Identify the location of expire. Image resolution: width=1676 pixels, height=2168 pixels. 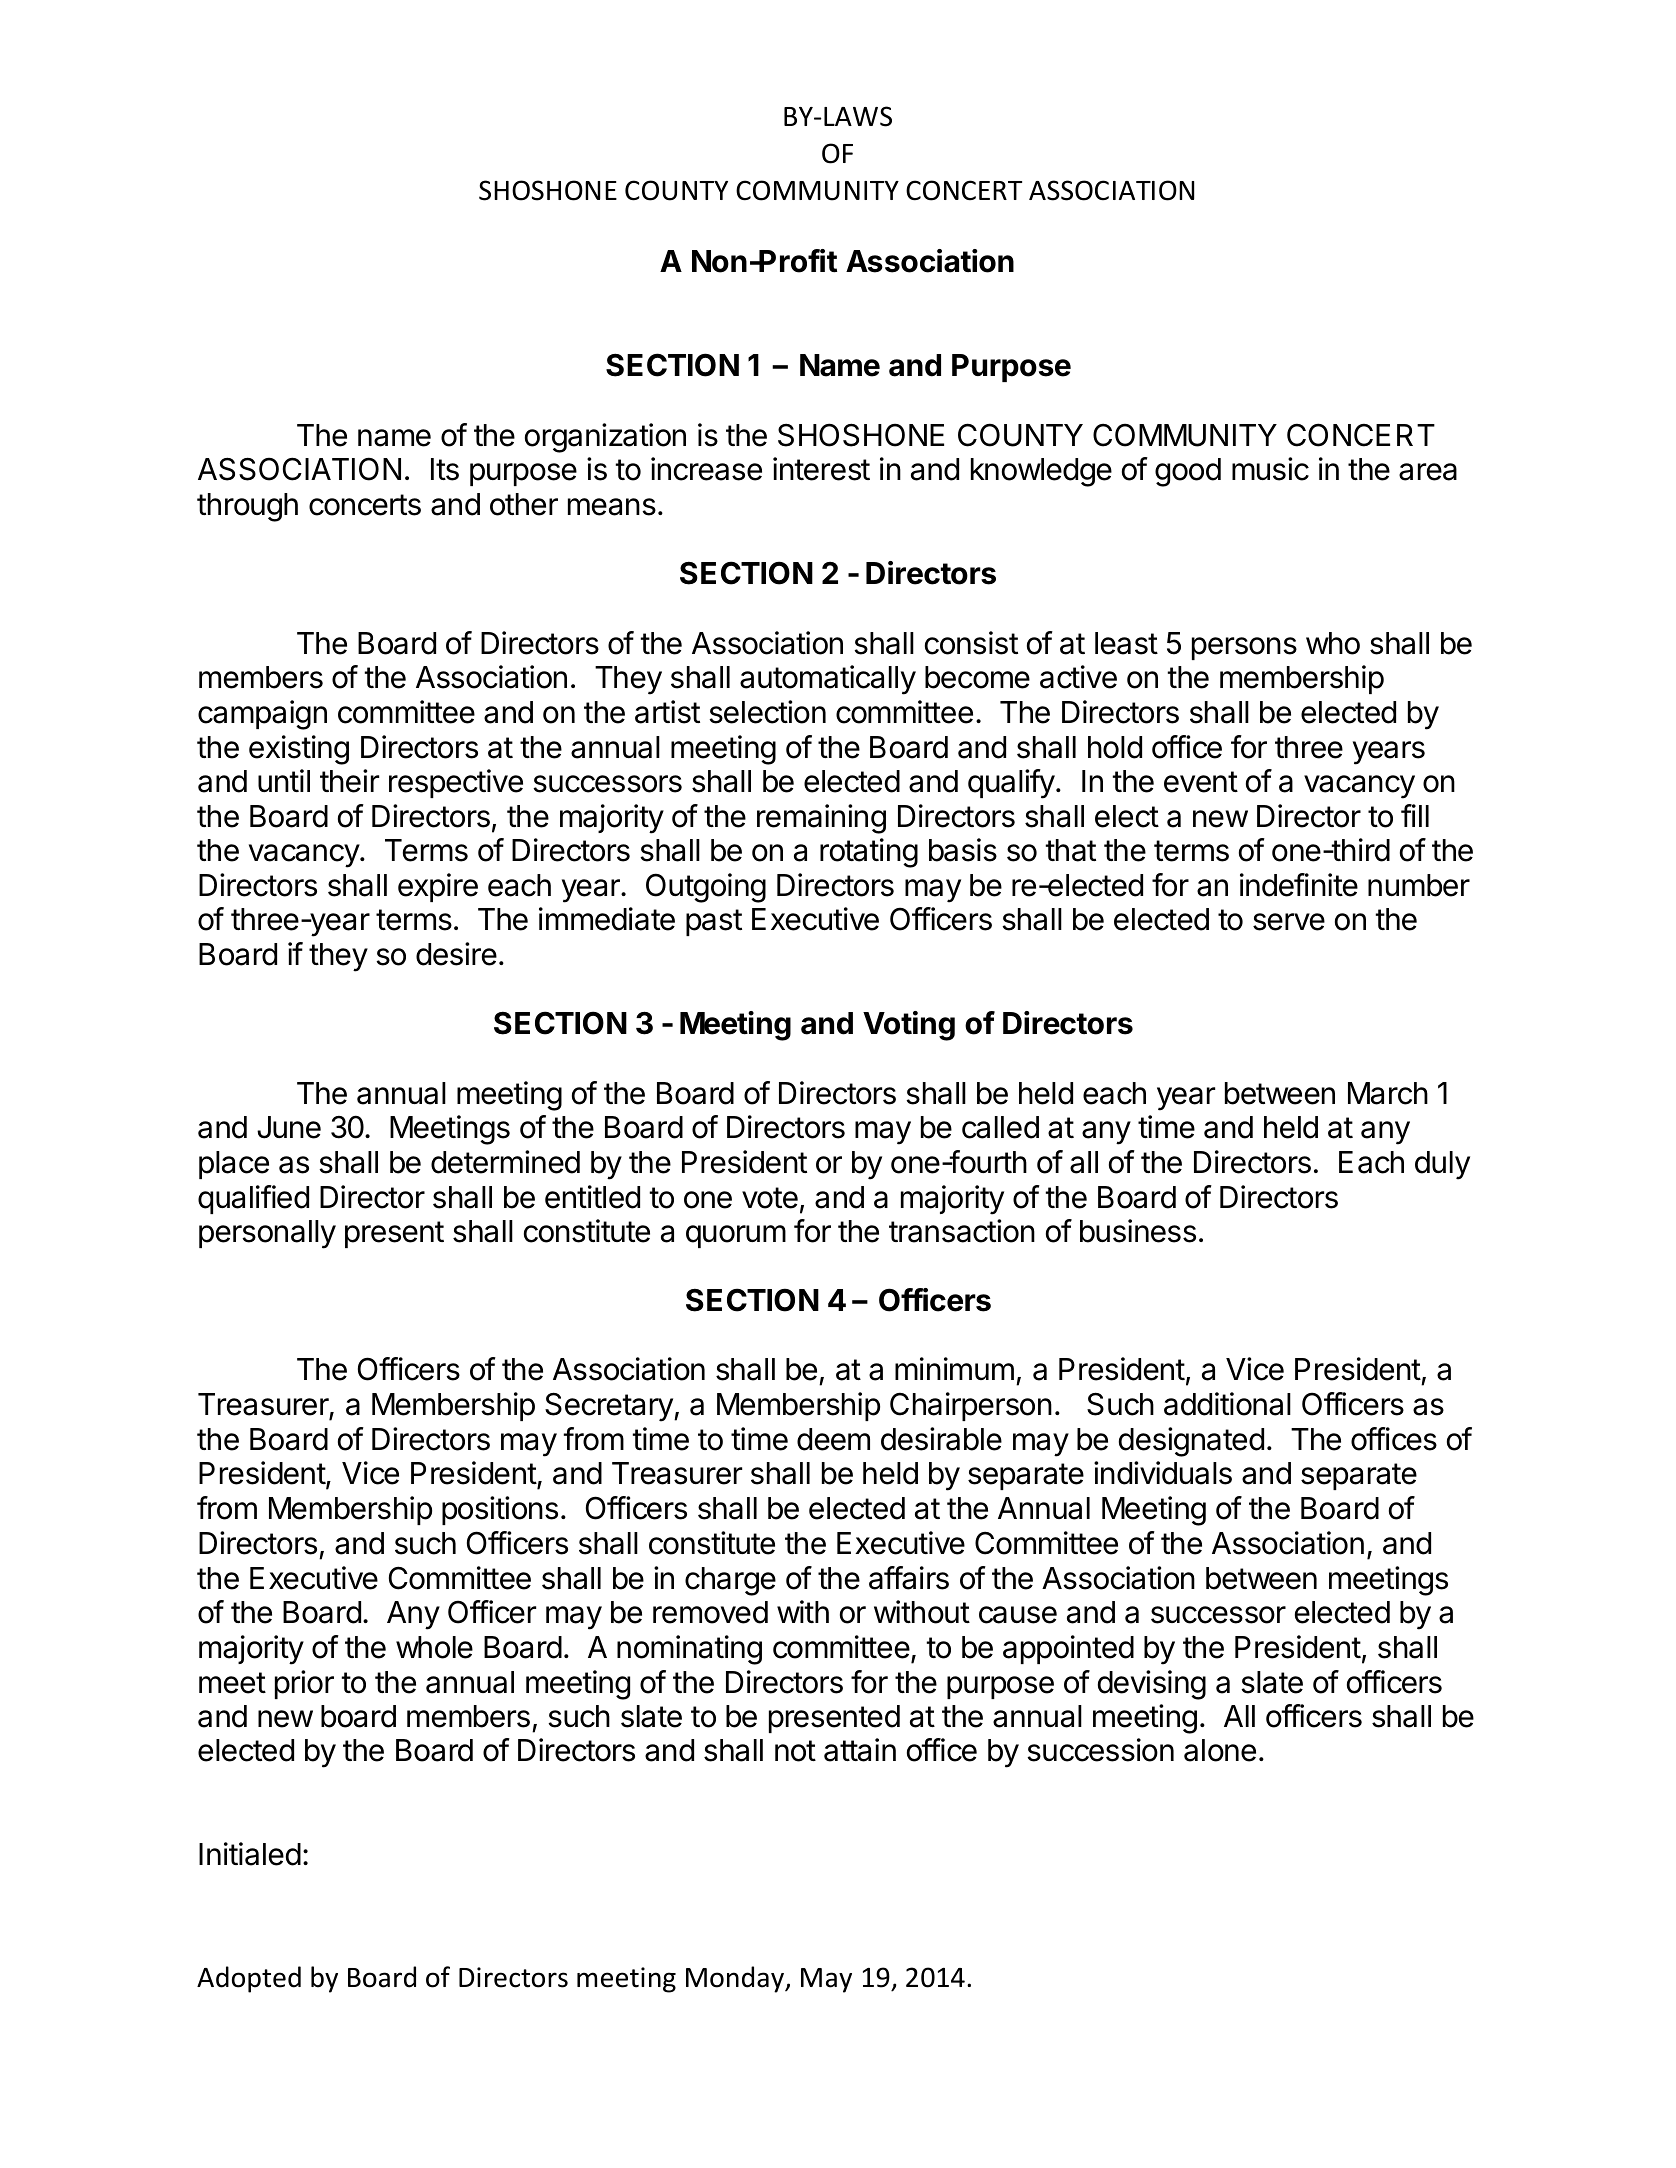
(438, 887).
